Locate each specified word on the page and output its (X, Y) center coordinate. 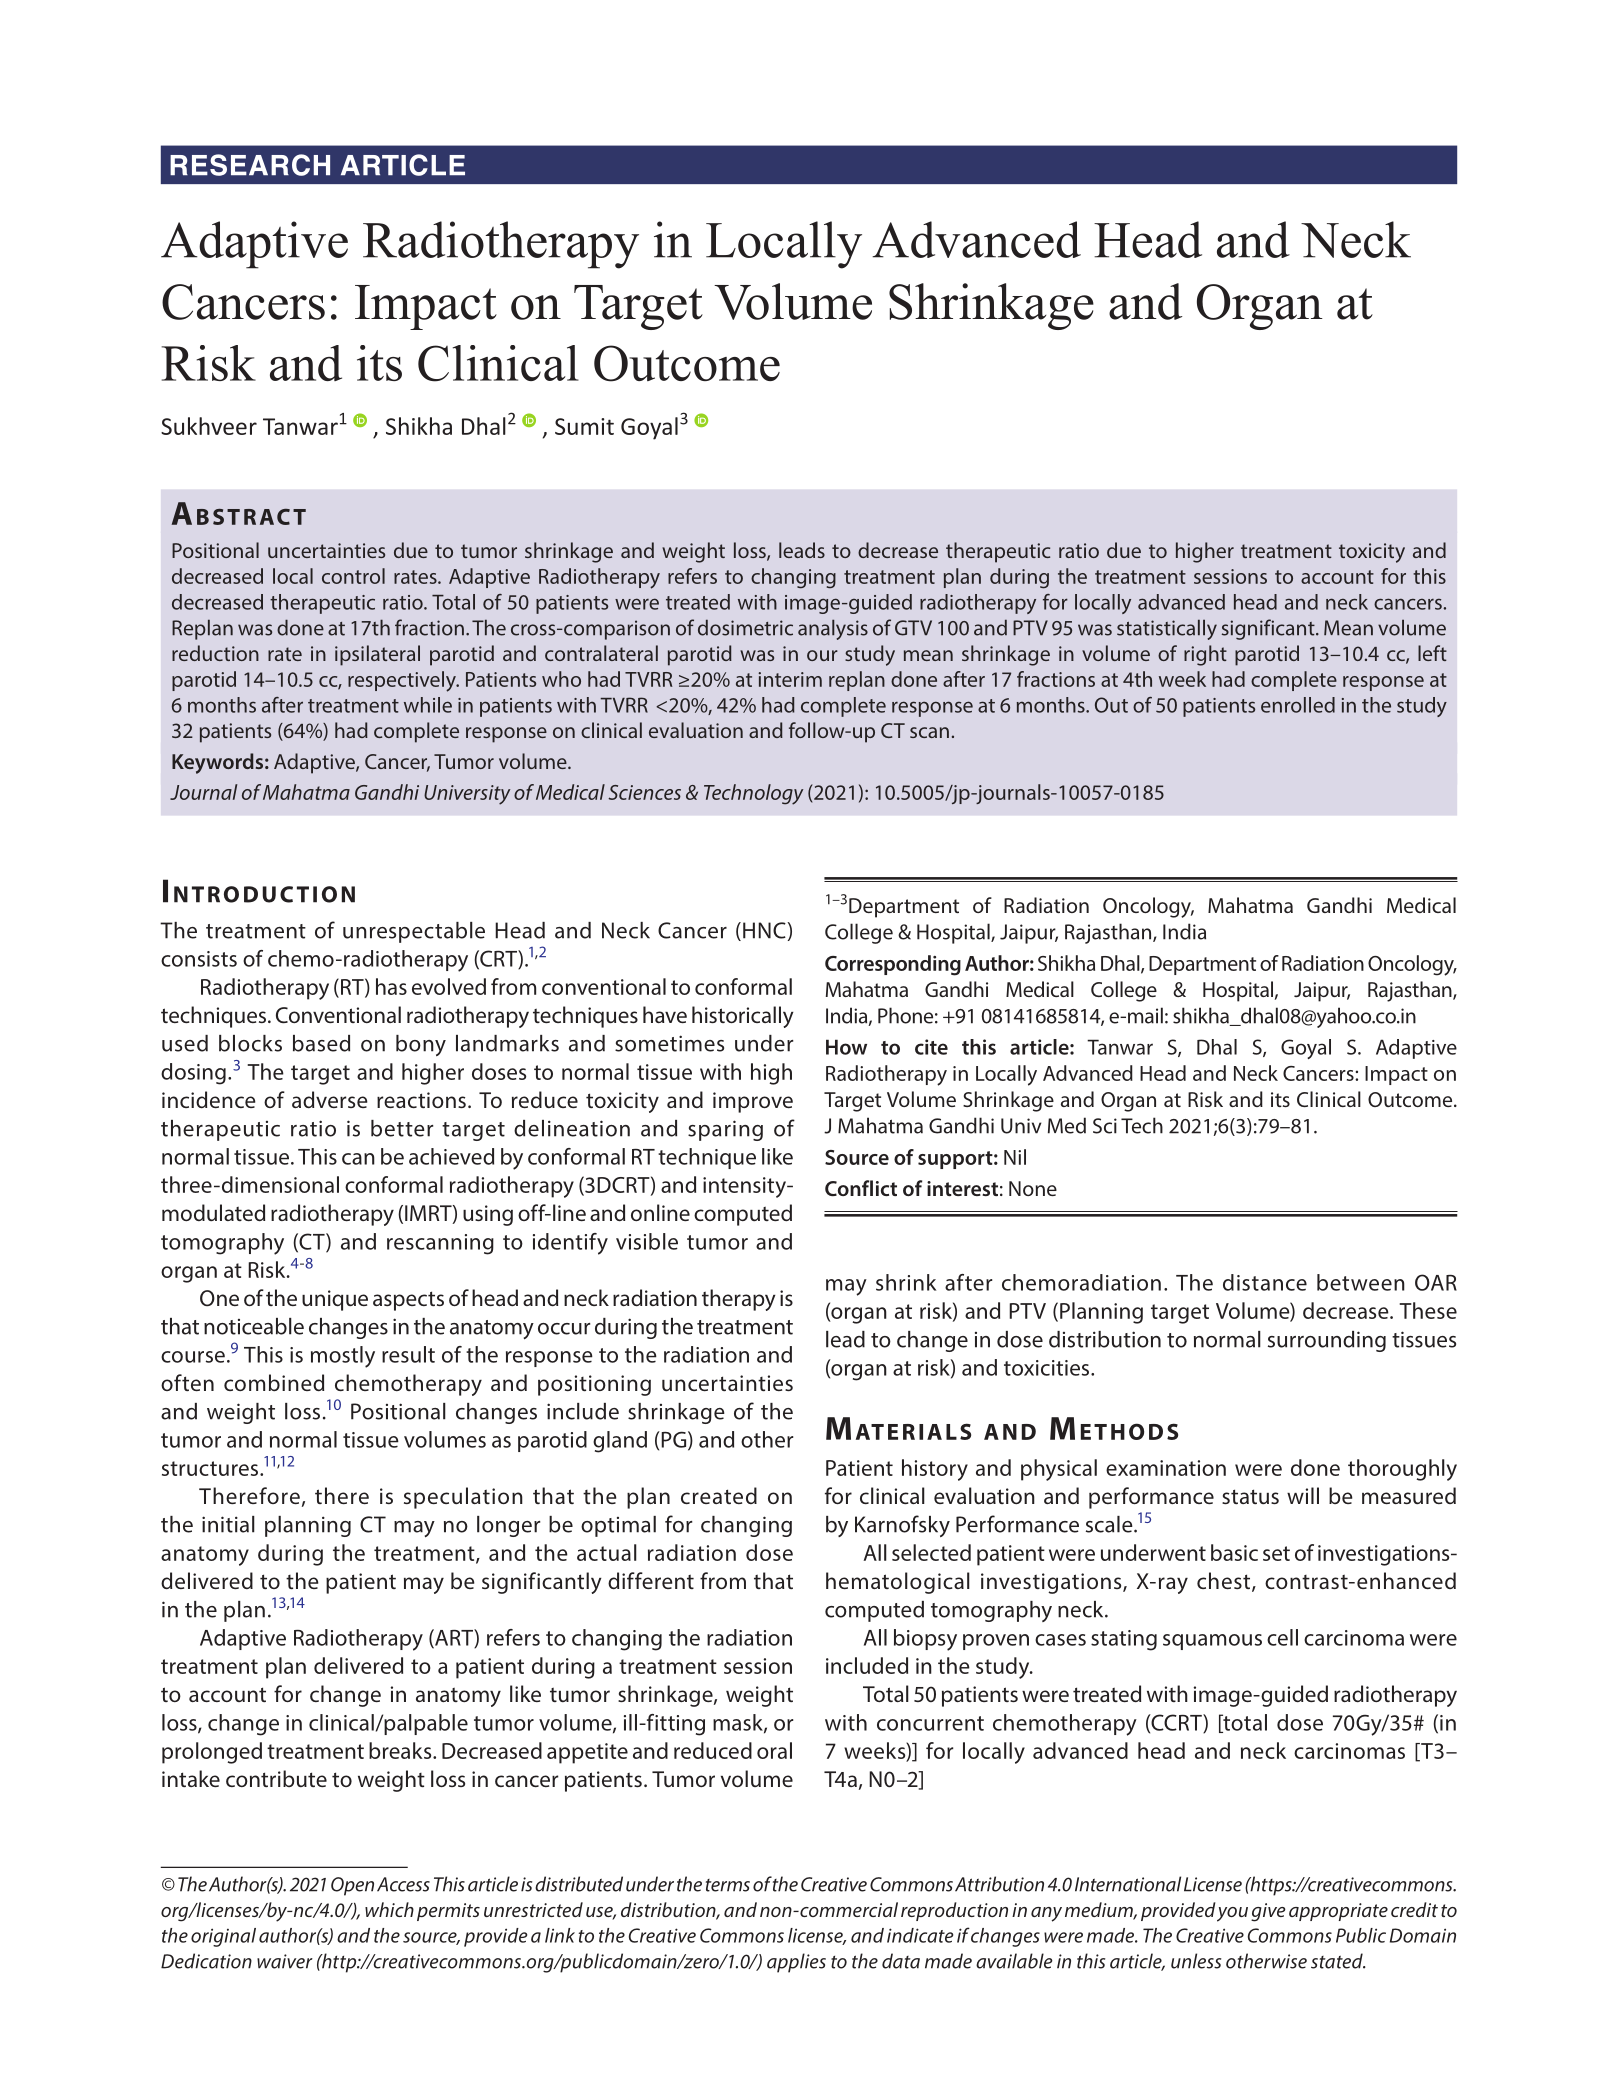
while (428, 705)
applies (796, 1963)
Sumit (584, 426)
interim (790, 679)
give (1268, 1912)
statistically (1167, 629)
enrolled (1298, 705)
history (935, 1470)
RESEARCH (250, 165)
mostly (343, 1357)
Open (352, 1886)
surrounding (1327, 1341)
